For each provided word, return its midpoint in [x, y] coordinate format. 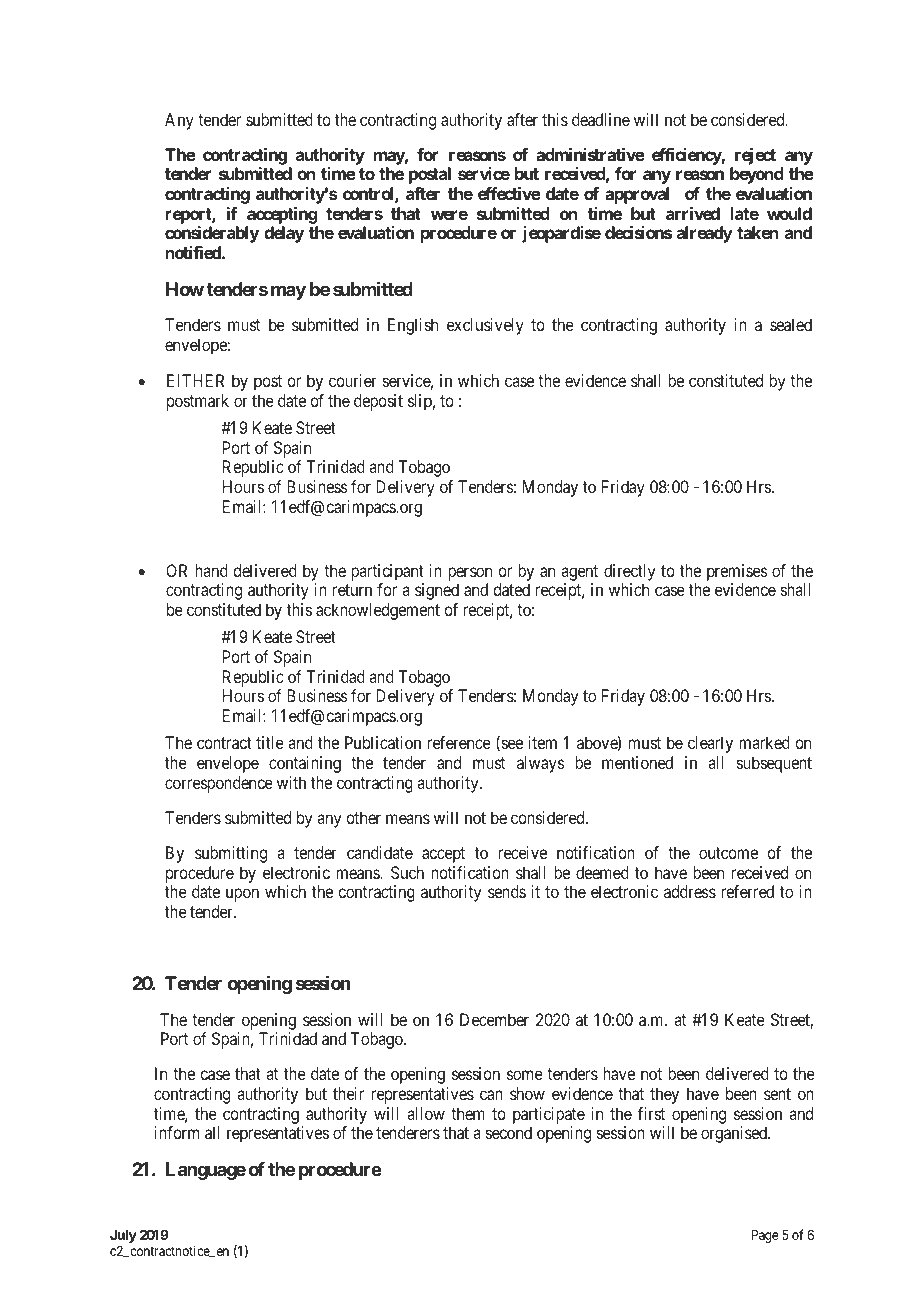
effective [509, 193]
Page [765, 1236]
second [509, 1132]
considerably [212, 234]
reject [755, 156]
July [123, 1238]
